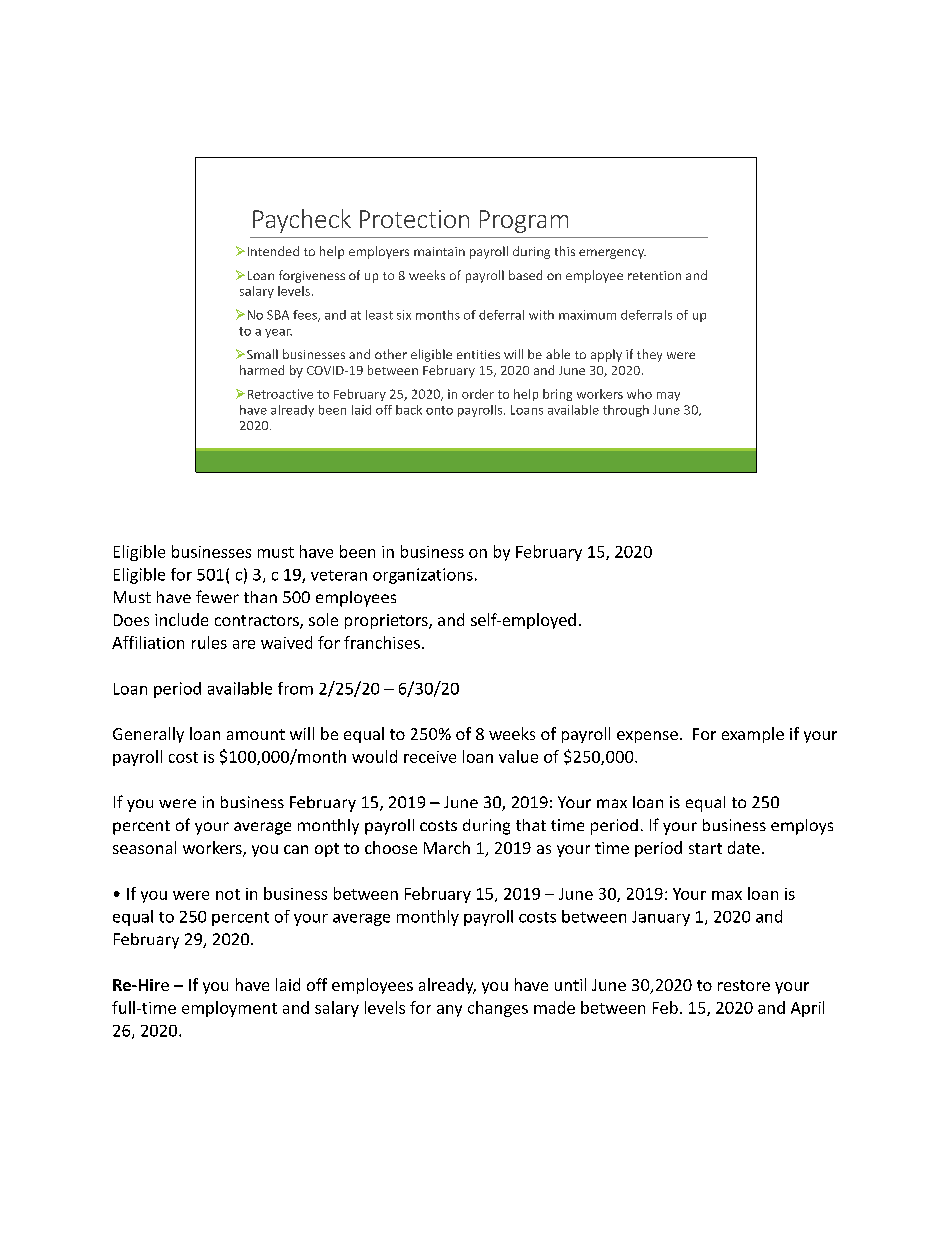 This image has height=1233, width=952. I want to click on retention, so click(654, 275).
